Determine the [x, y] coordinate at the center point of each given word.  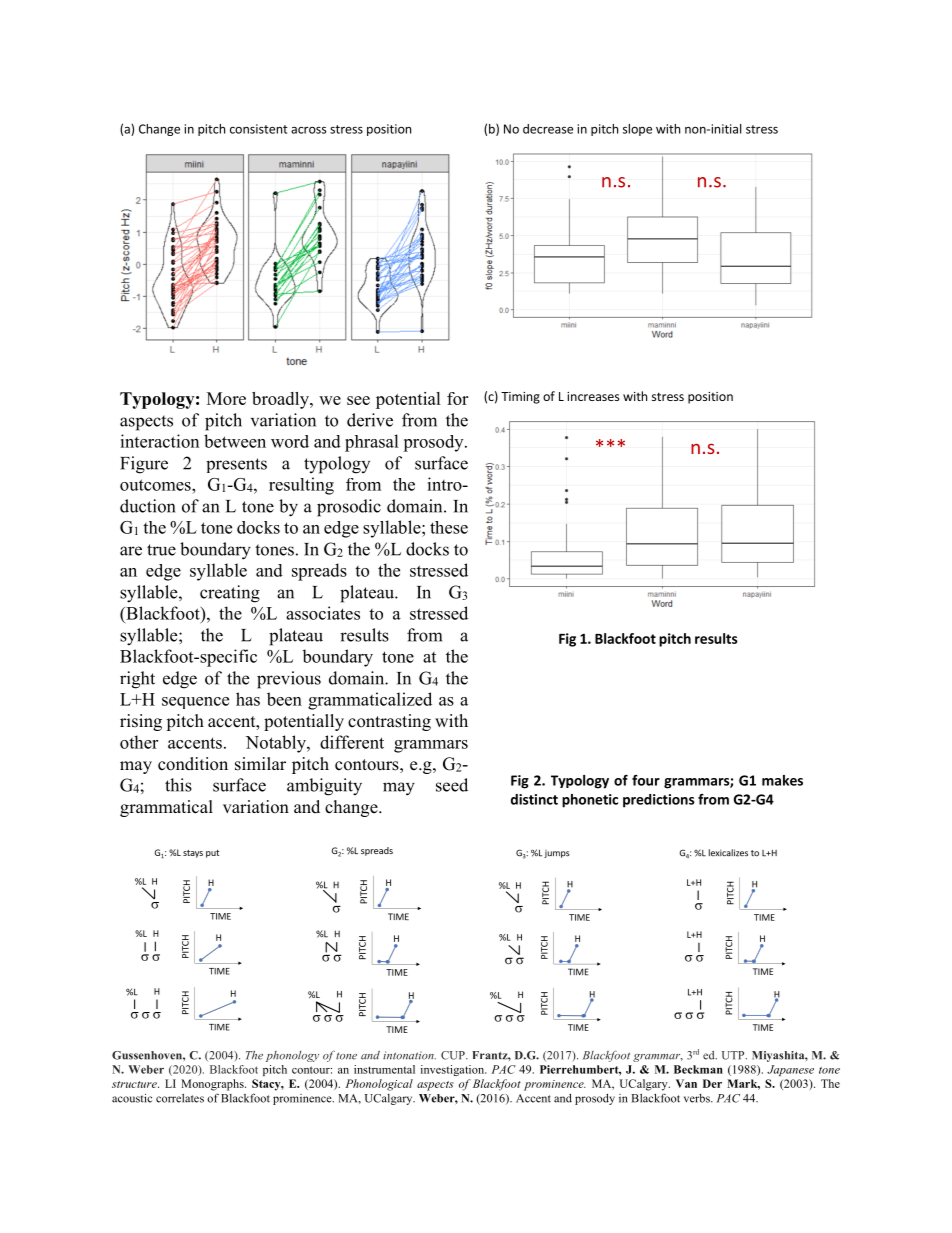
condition [193, 764]
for [457, 398]
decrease [548, 129]
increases [593, 396]
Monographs [213, 1085]
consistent [259, 129]
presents [236, 465]
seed [452, 785]
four [646, 780]
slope [637, 130]
